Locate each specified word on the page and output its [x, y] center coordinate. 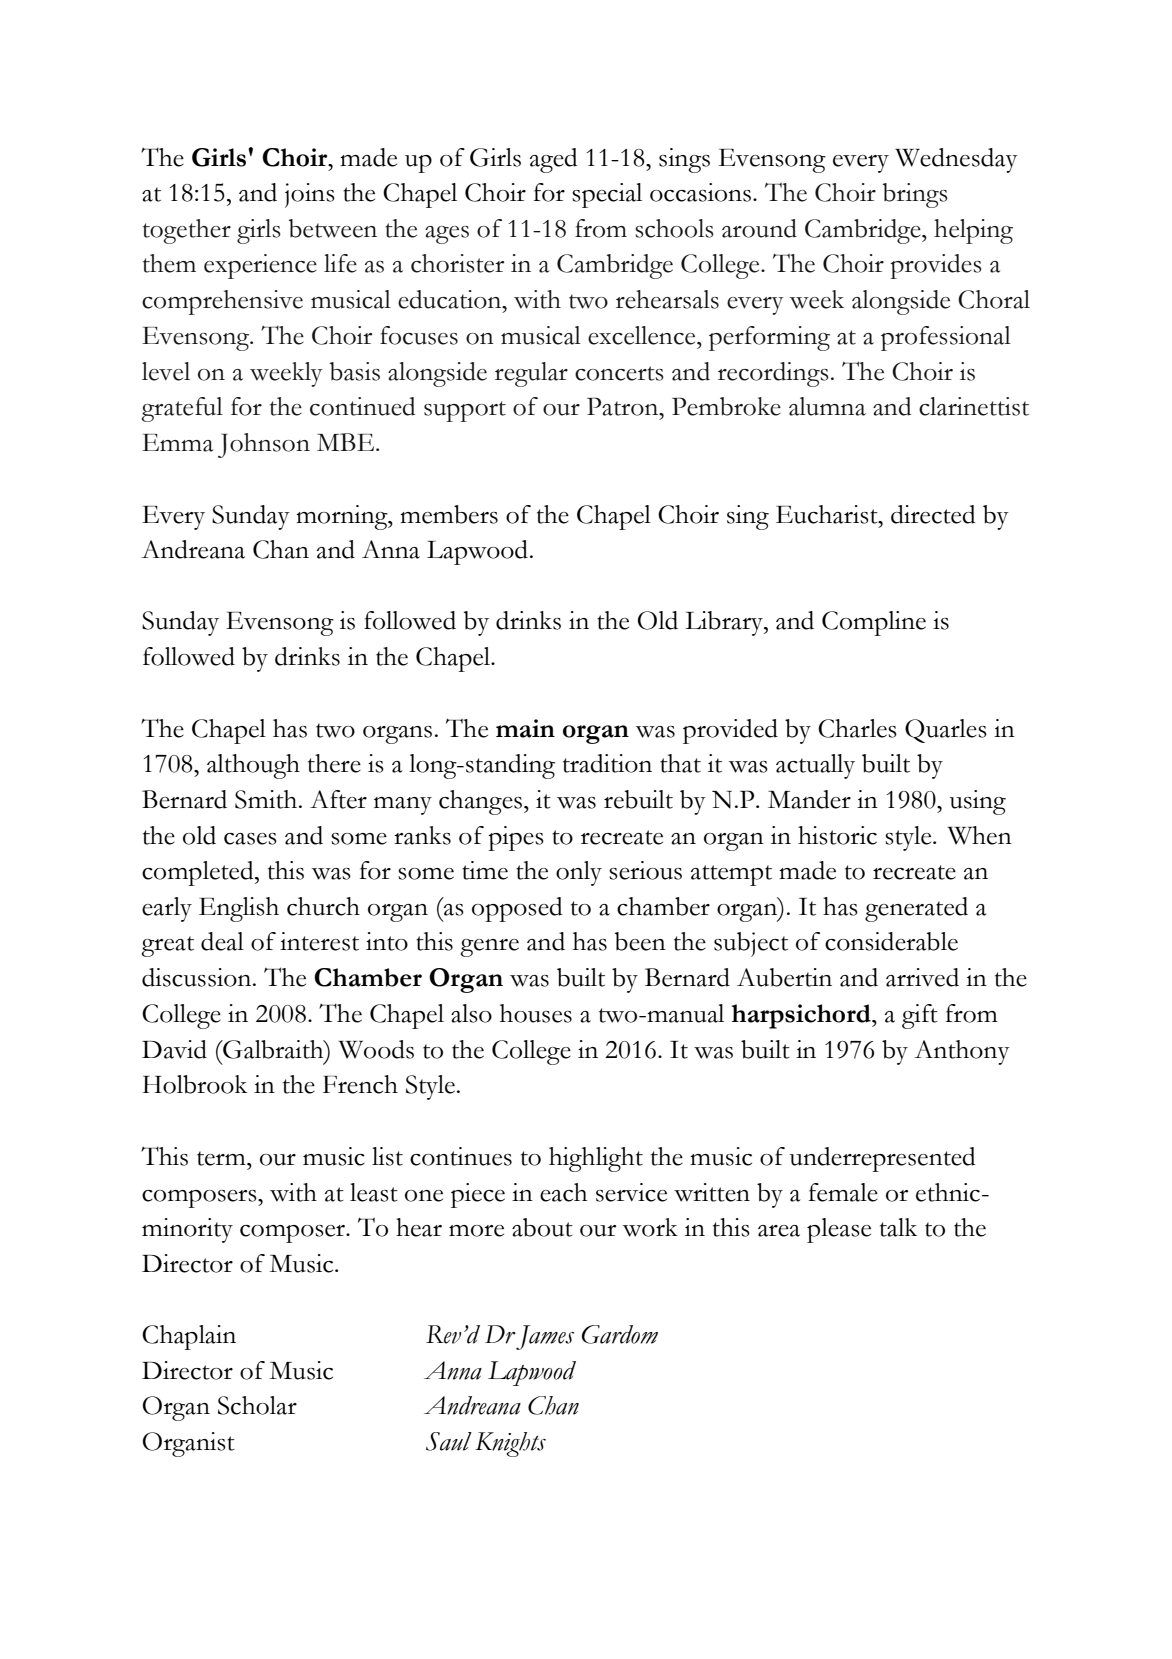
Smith [267, 799]
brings [915, 195]
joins [310, 195]
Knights [510, 1444]
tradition [607, 763]
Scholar [257, 1405]
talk [898, 1227]
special [607, 195]
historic [837, 835]
